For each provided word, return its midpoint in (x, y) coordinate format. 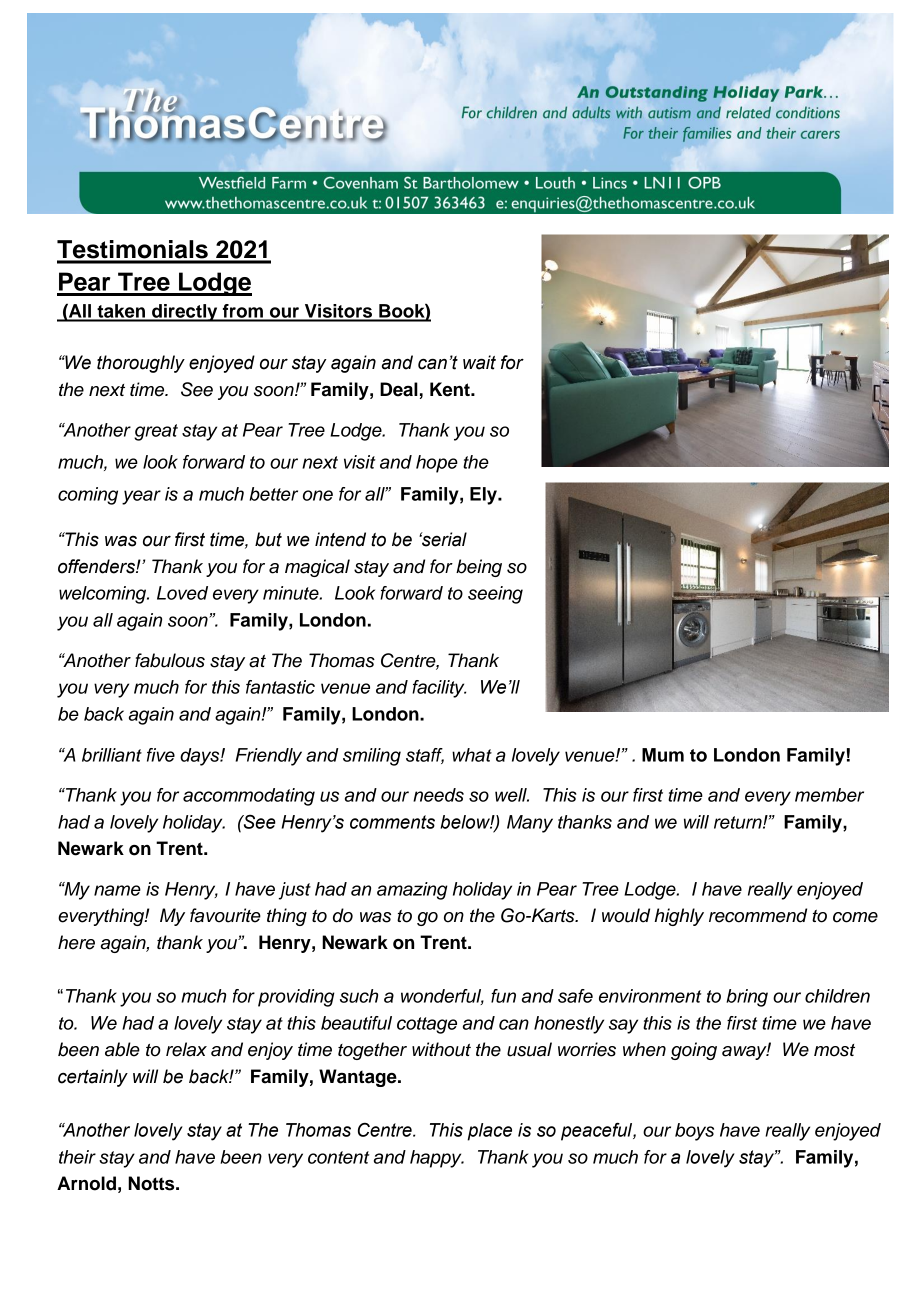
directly (185, 313)
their (77, 1157)
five (161, 755)
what (472, 755)
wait (479, 362)
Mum (663, 755)
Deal (399, 389)
